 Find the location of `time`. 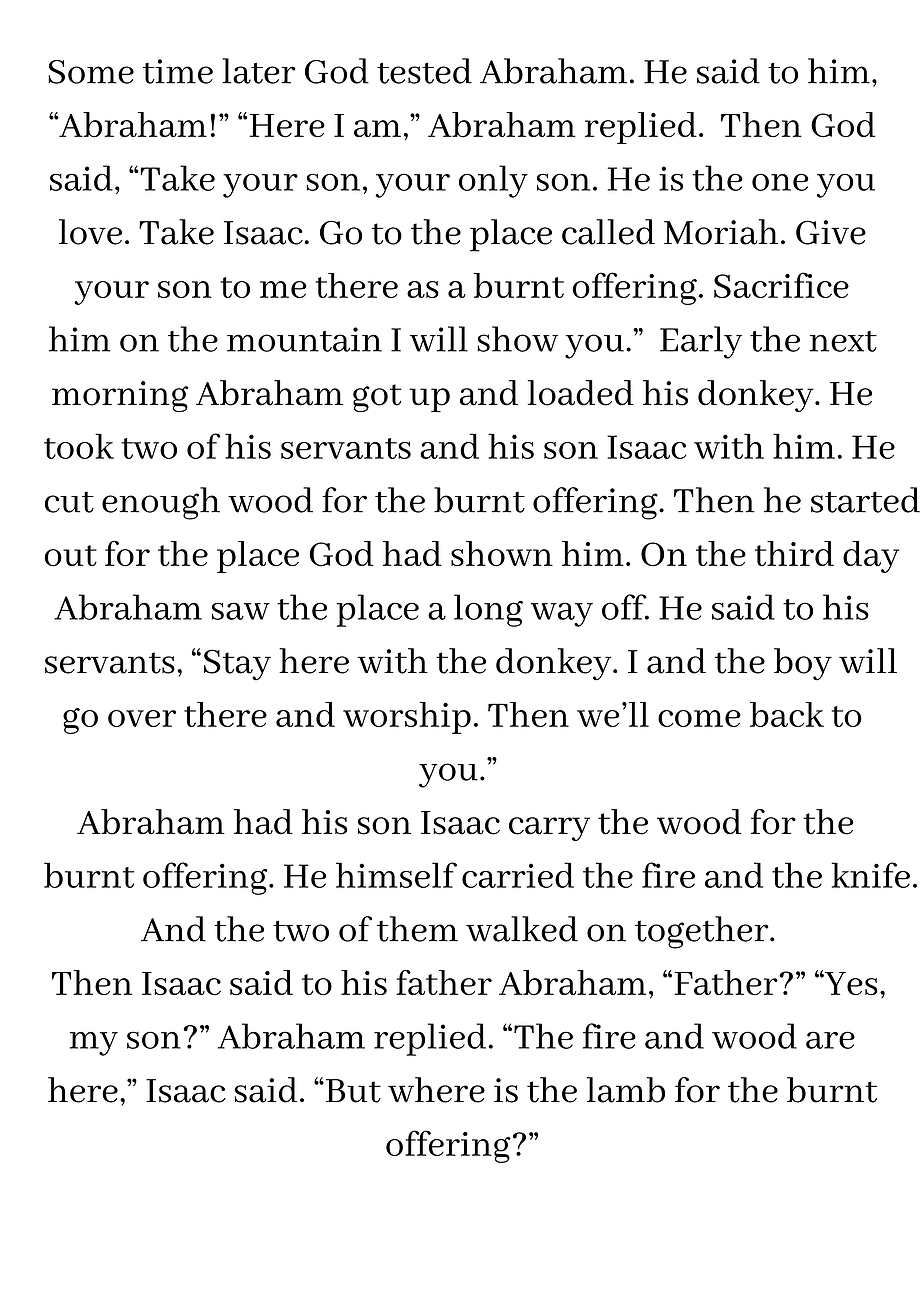

time is located at coordinates (178, 71).
